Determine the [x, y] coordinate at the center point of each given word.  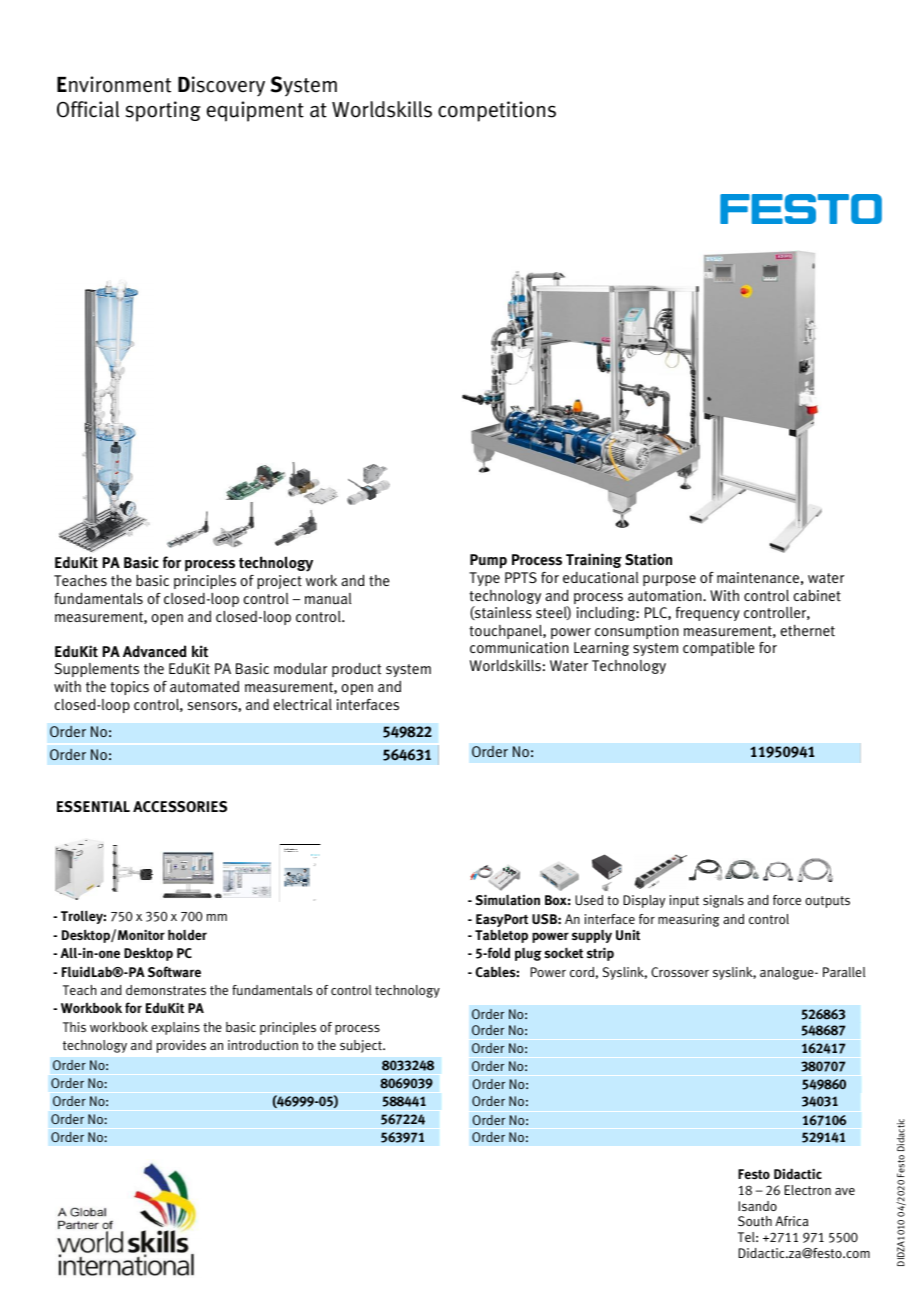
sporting [163, 111]
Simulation [508, 900]
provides [181, 1046]
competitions [497, 111]
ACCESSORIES [180, 806]
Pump [488, 561]
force [787, 900]
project [279, 582]
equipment [255, 111]
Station [648, 559]
